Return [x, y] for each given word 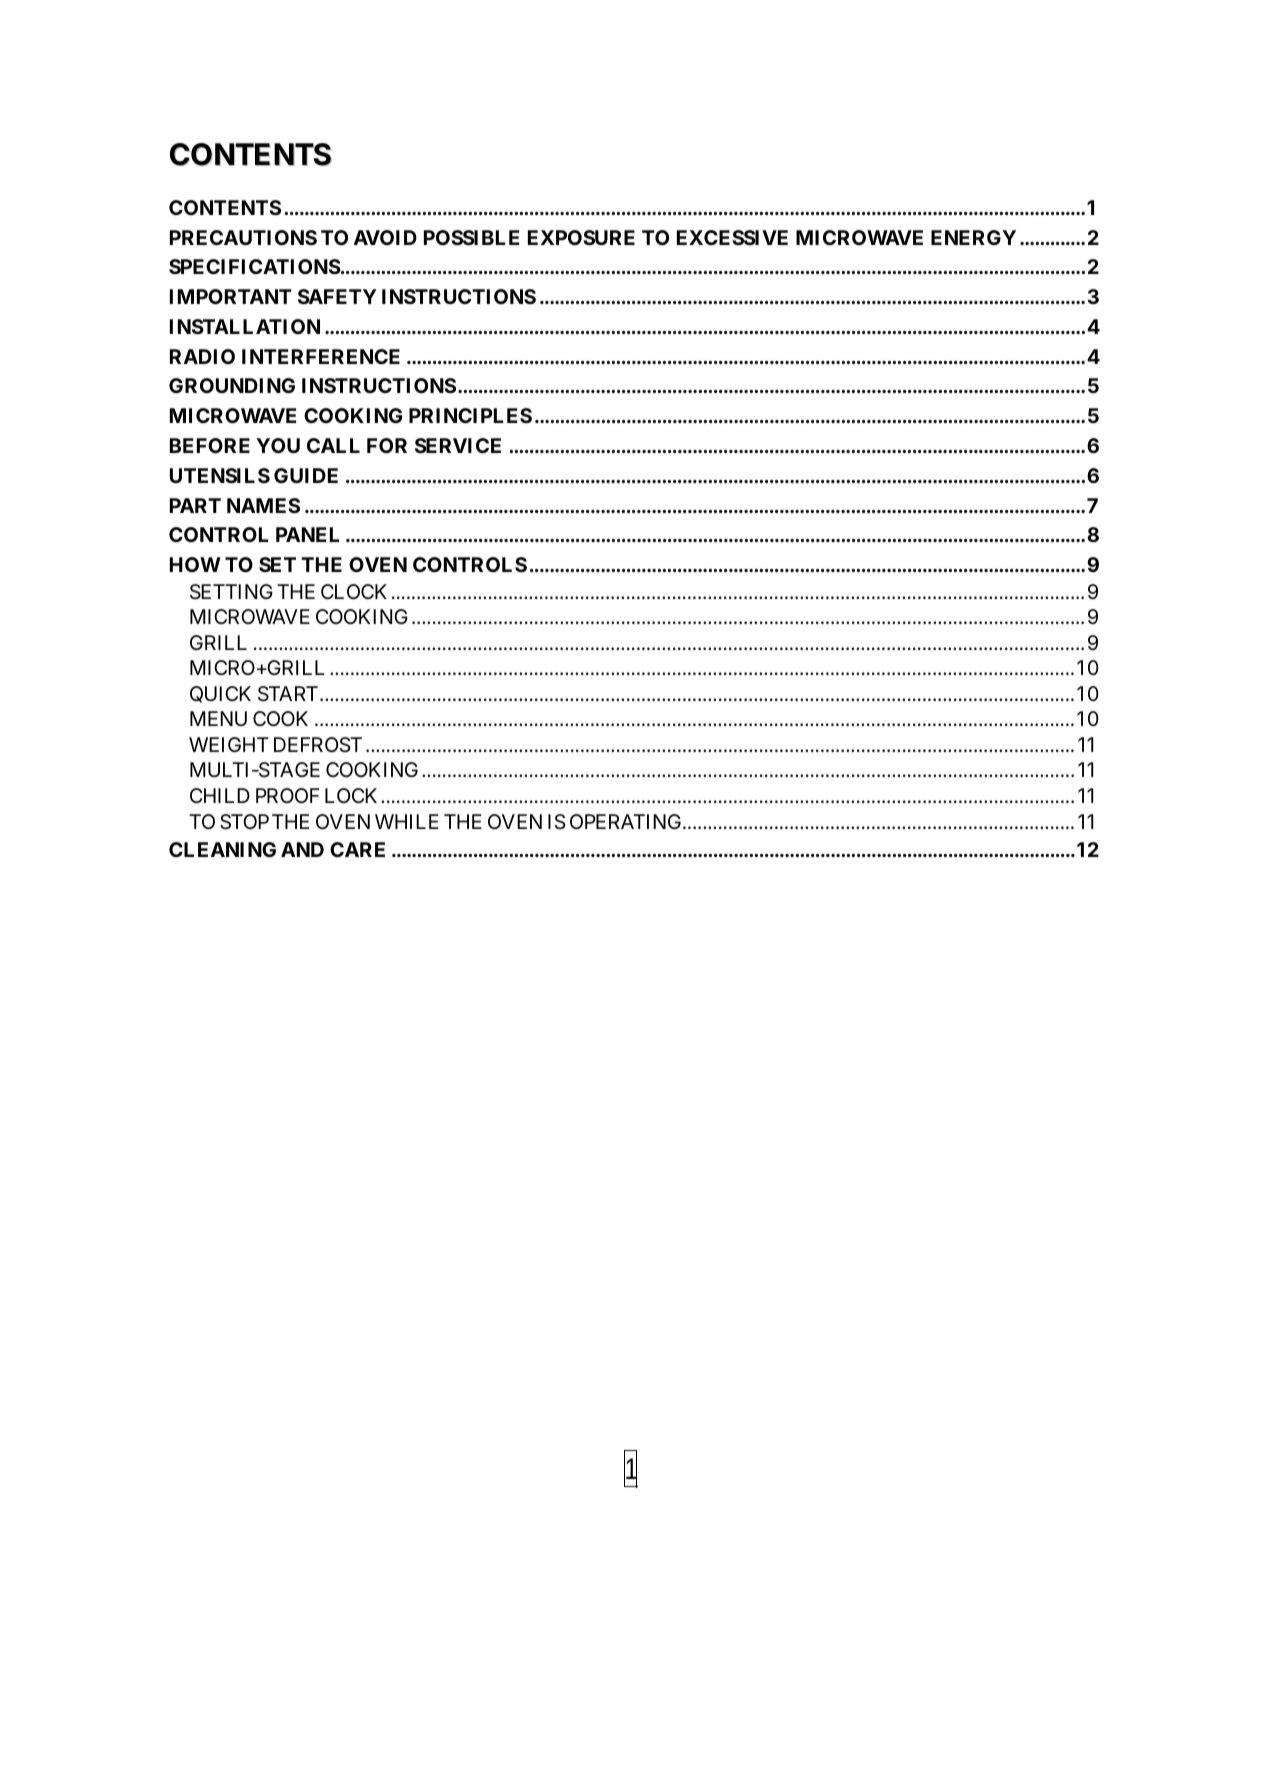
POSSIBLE [471, 237]
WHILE [407, 821]
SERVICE [458, 445]
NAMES [263, 505]
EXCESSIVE [732, 237]
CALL [333, 445]
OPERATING [627, 821]
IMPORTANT [231, 296]
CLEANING [222, 849]
